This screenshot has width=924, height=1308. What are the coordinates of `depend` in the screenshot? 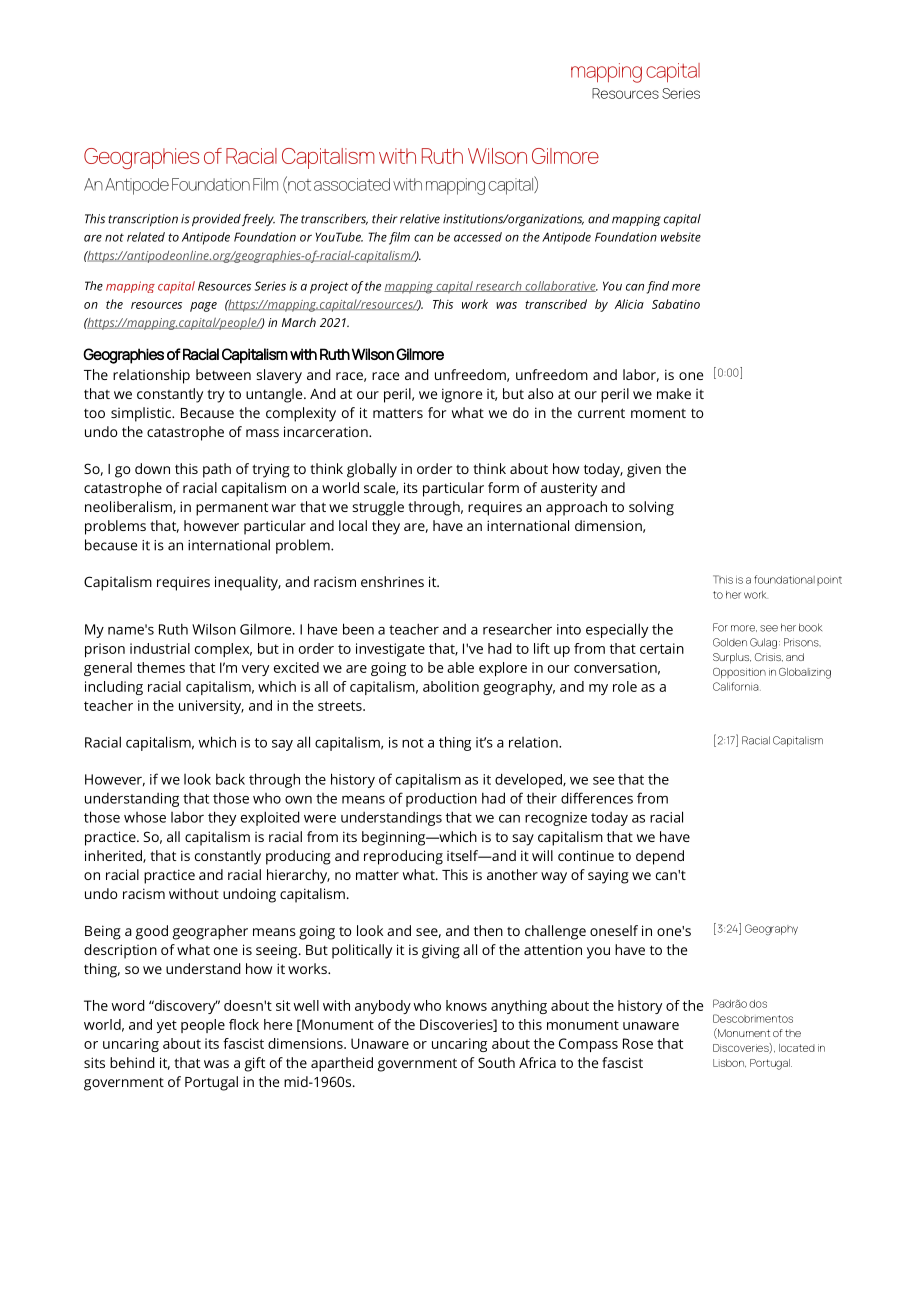 It's located at (660, 857).
